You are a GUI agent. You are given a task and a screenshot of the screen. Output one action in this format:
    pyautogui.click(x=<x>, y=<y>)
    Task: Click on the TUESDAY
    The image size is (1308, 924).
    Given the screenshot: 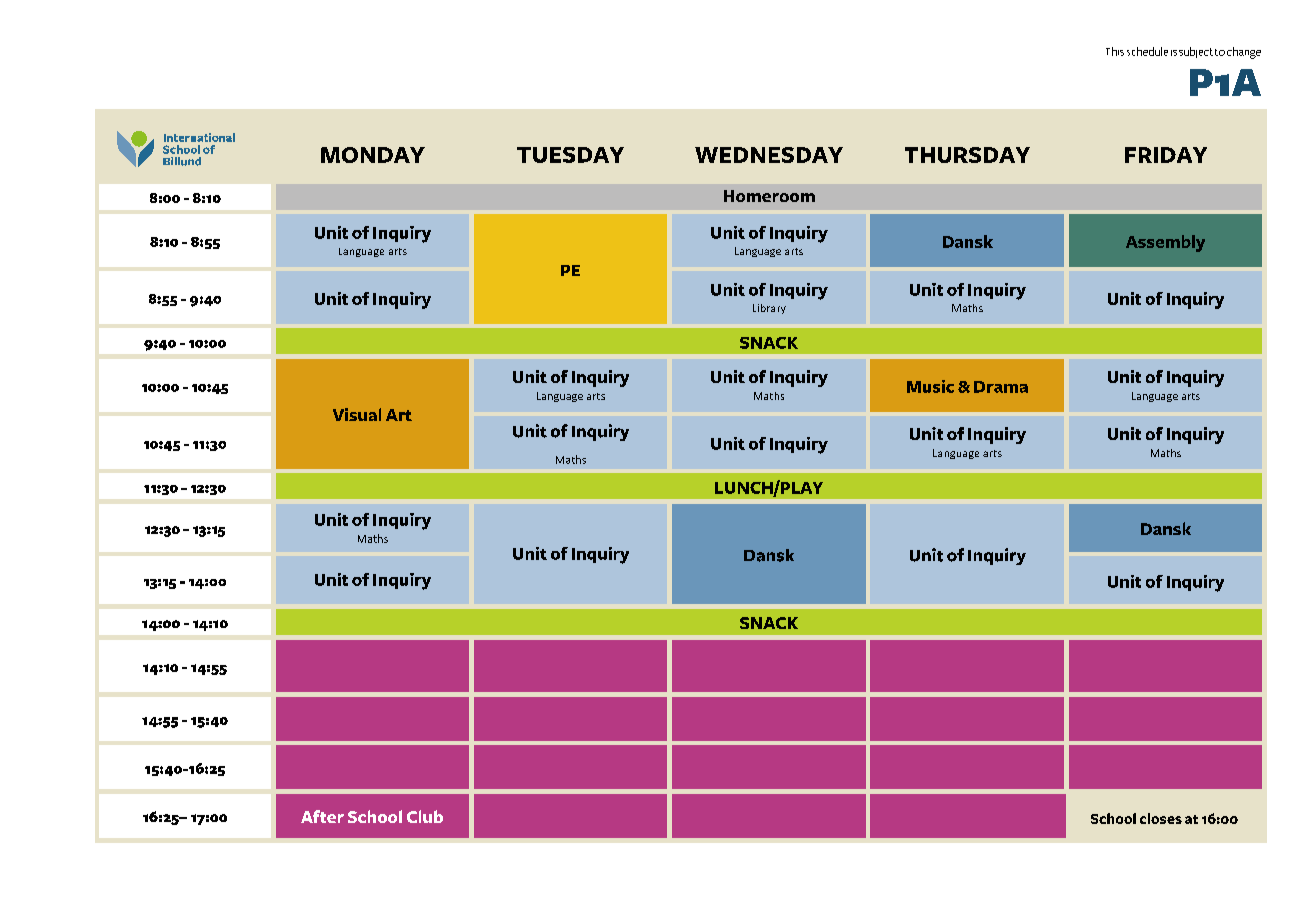 What is the action you would take?
    pyautogui.click(x=570, y=155)
